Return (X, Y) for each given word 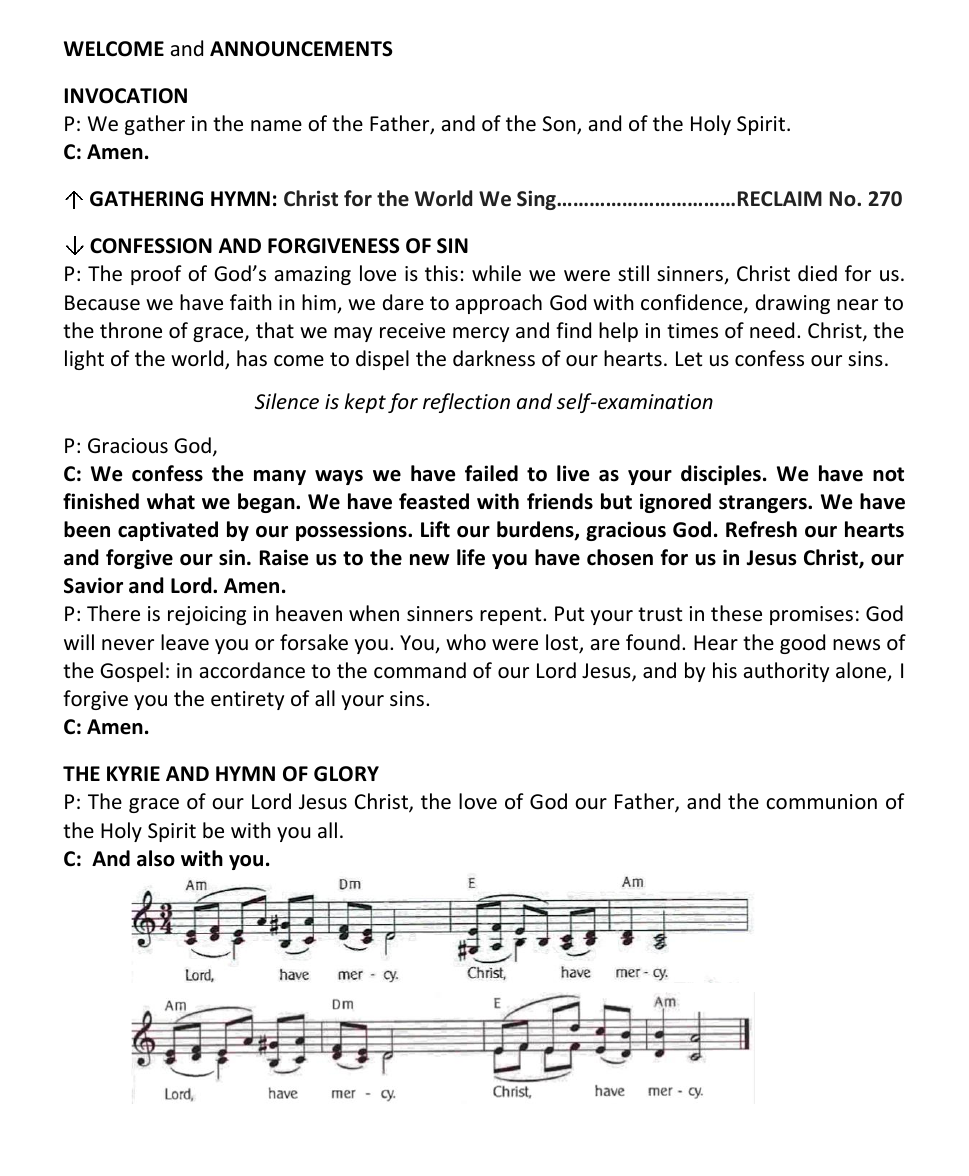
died (817, 273)
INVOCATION (126, 96)
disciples (721, 475)
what (171, 501)
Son (560, 125)
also (156, 858)
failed (491, 473)
